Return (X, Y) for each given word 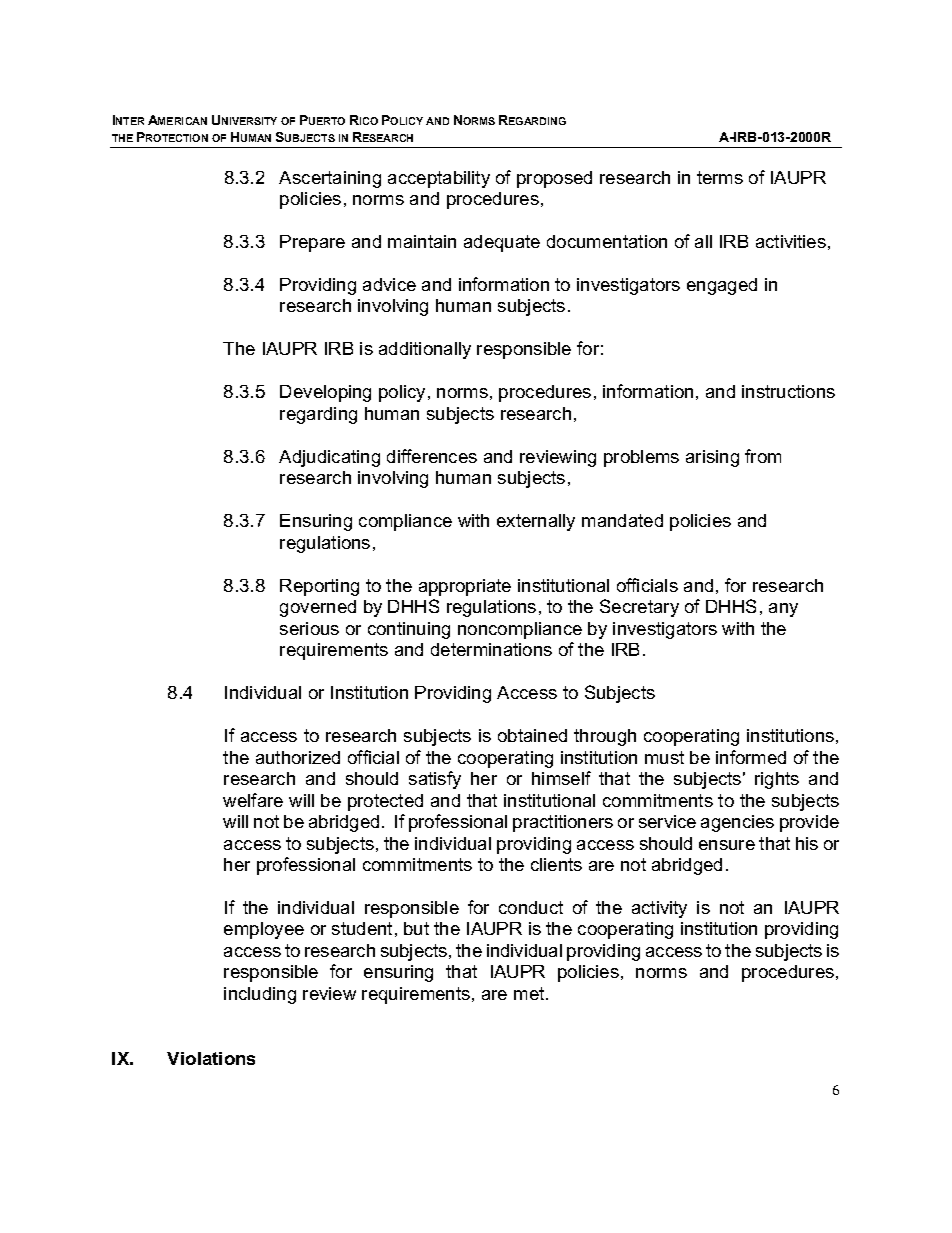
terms (720, 177)
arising (712, 458)
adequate (502, 243)
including (260, 995)
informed (751, 757)
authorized (298, 757)
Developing (325, 393)
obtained (532, 735)
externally (536, 522)
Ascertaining (330, 179)
